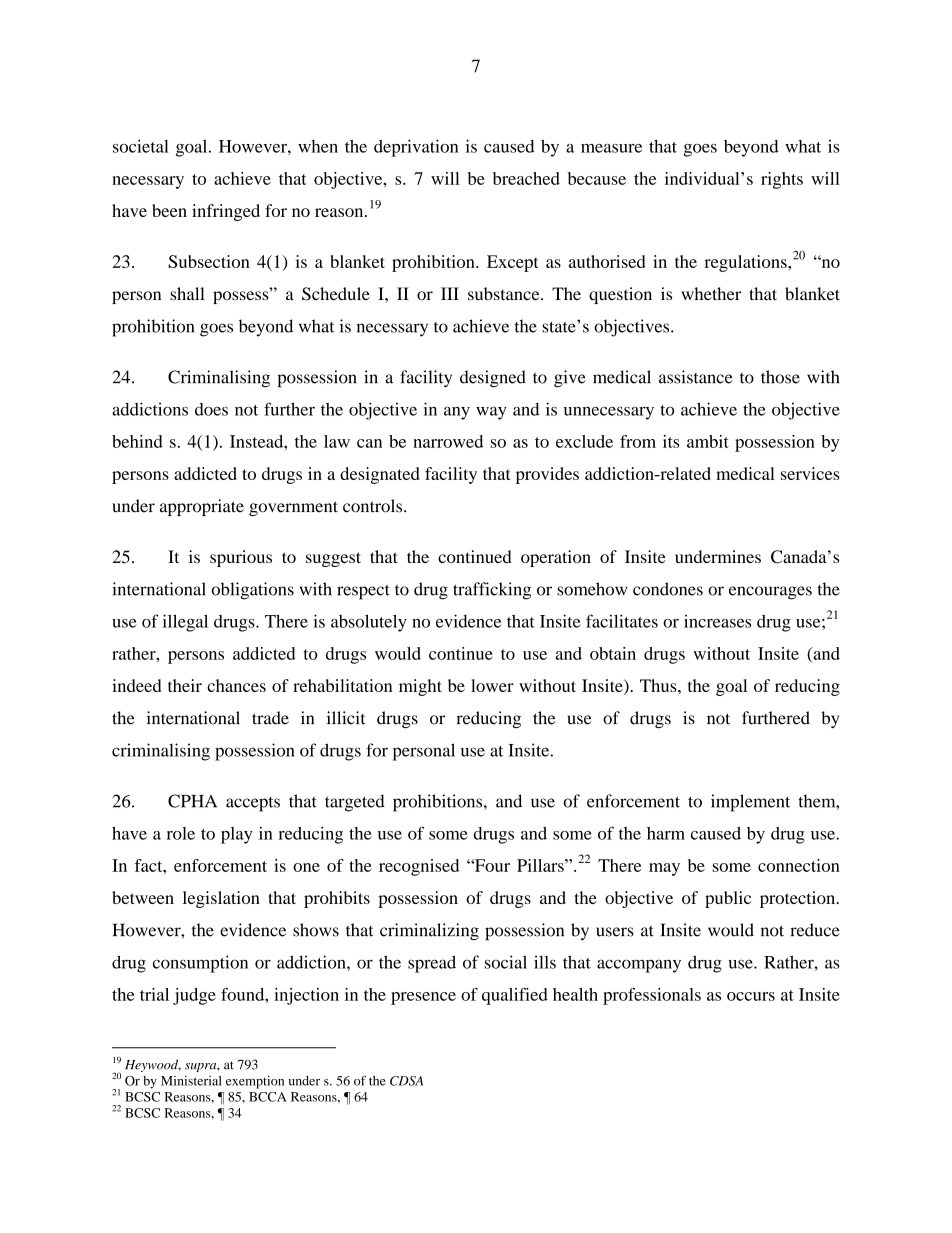  What do you see at coordinates (226, 212) in the image?
I see `infringed` at bounding box center [226, 212].
